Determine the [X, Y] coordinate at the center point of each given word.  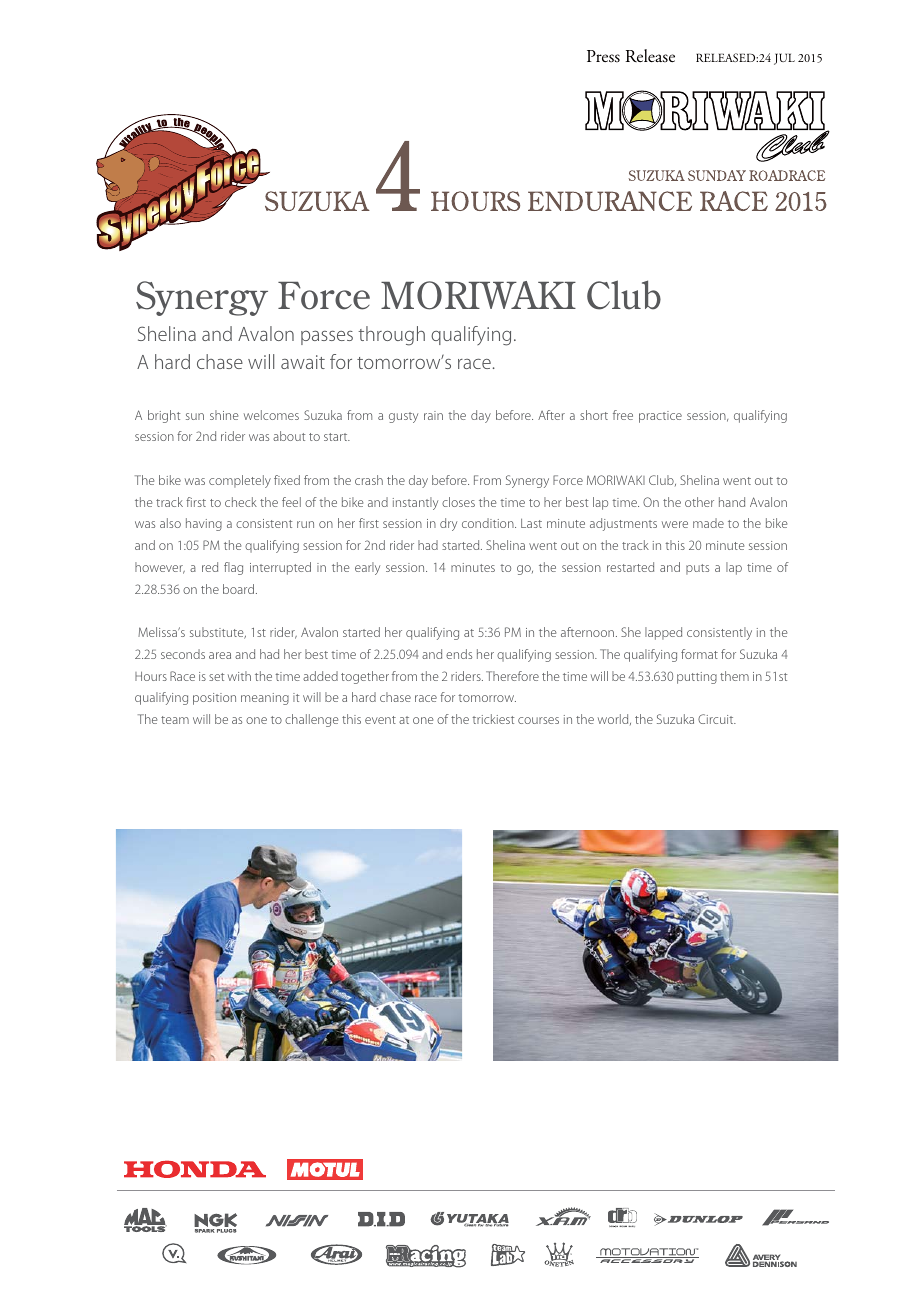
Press [603, 56]
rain [433, 415]
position [214, 699]
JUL [784, 59]
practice [660, 417]
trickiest [493, 719]
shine [224, 415]
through [391, 336]
